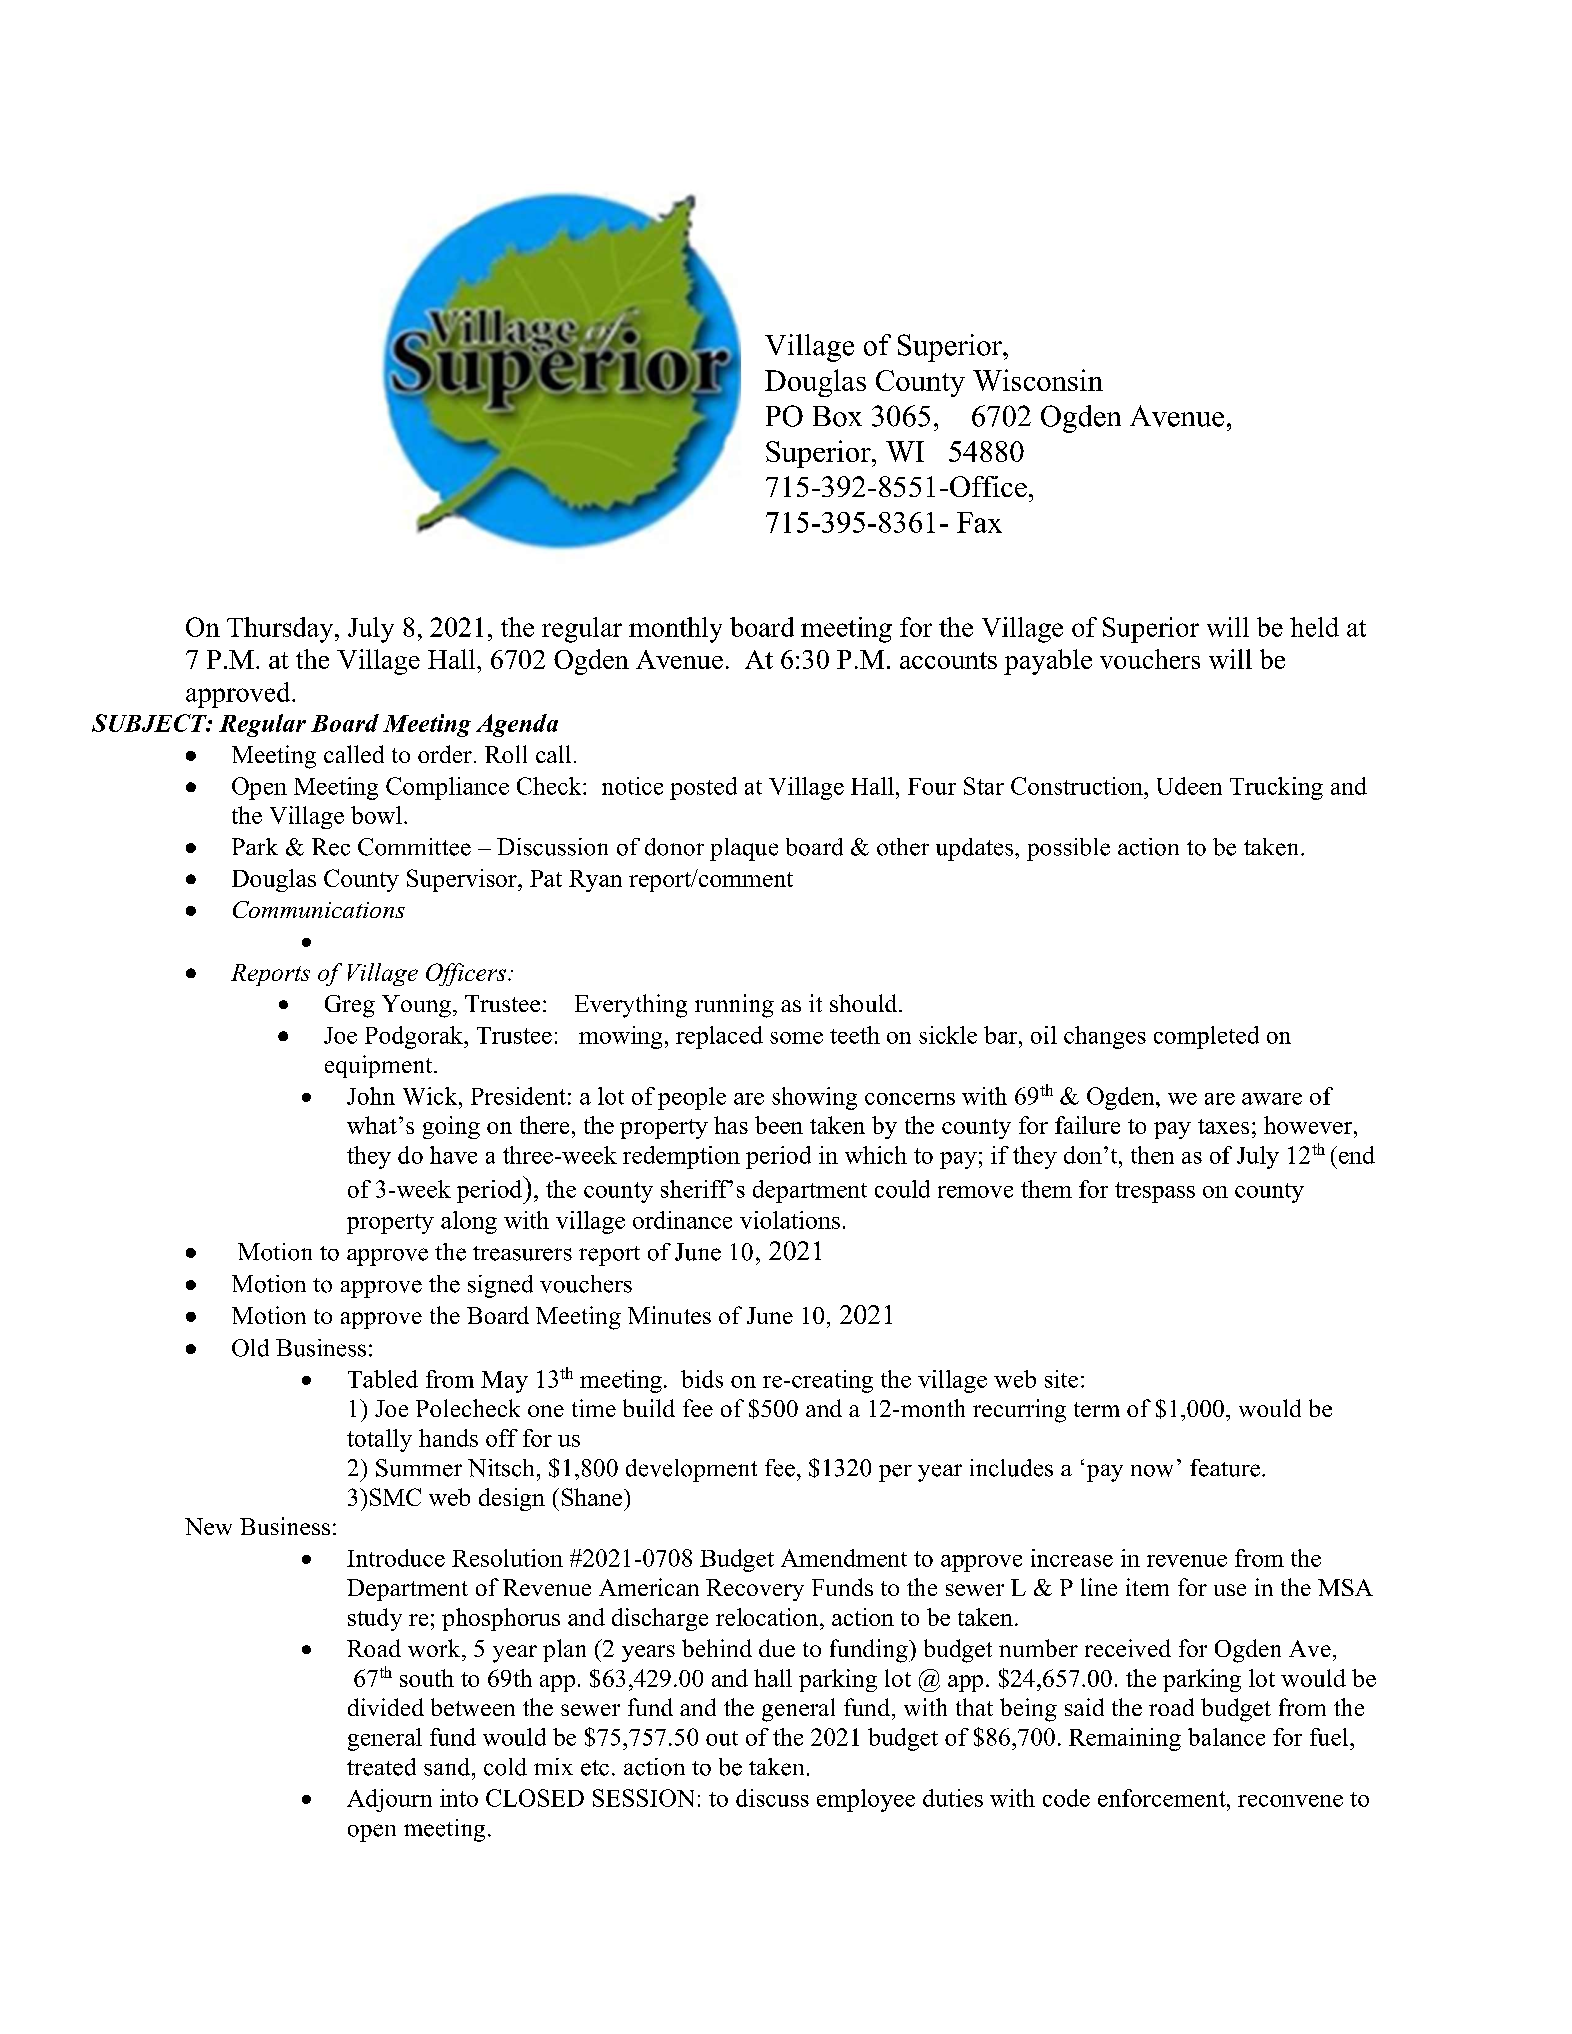 Image resolution: width=1572 pixels, height=2034 pixels. What do you see at coordinates (281, 630) in the screenshot?
I see `Thursday` at bounding box center [281, 630].
